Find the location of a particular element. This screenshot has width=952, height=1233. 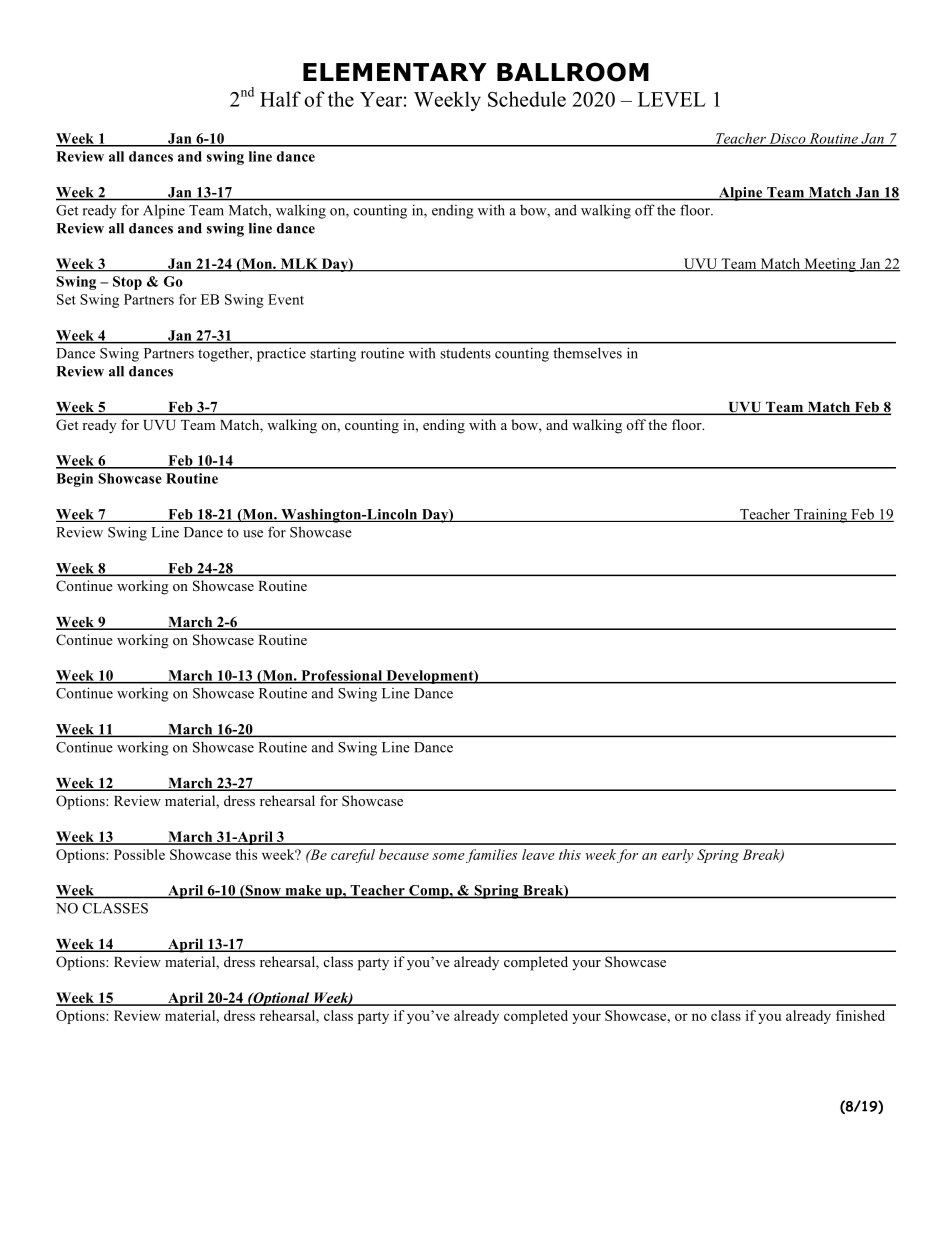

make is located at coordinates (303, 891).
